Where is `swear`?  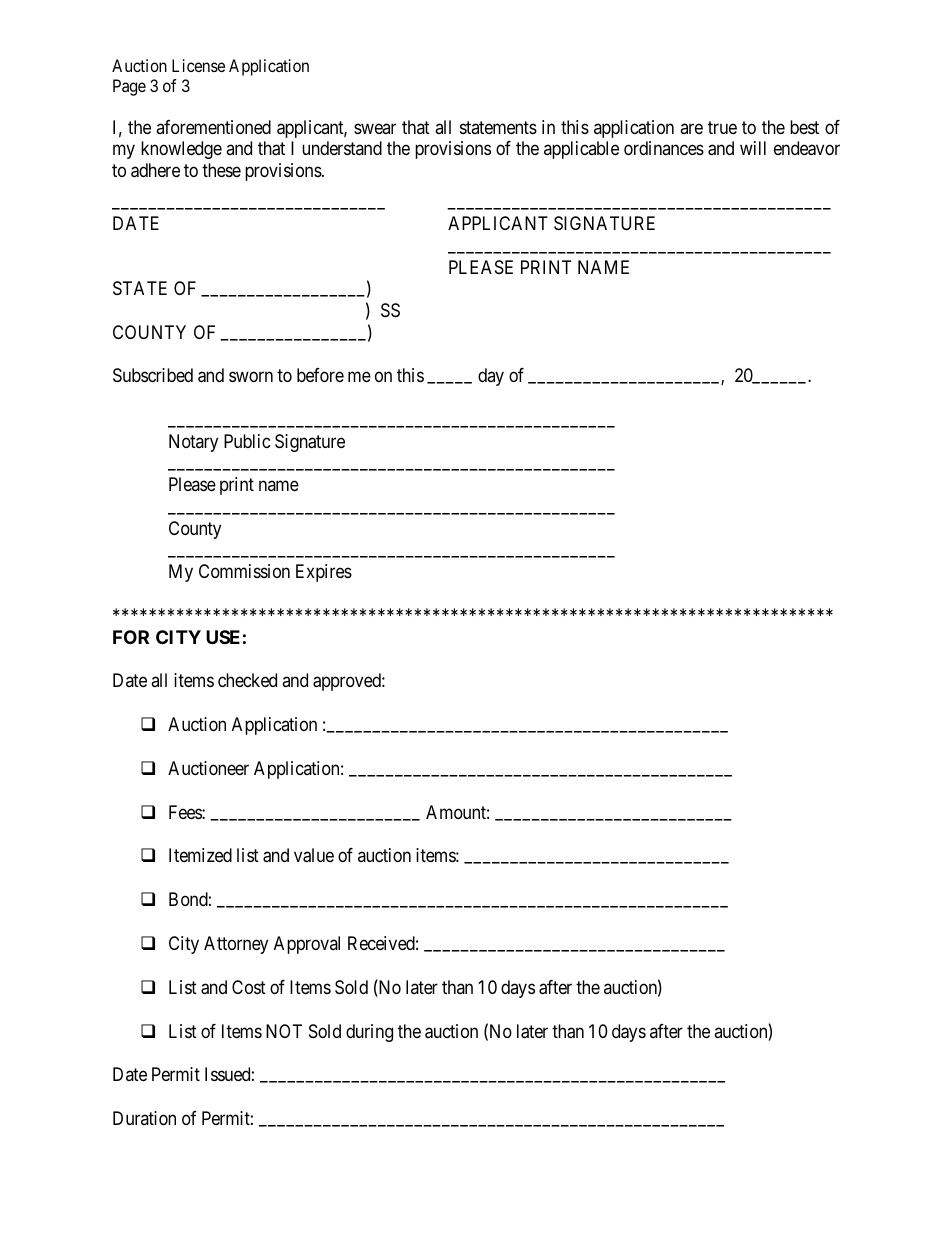
swear is located at coordinates (375, 128).
